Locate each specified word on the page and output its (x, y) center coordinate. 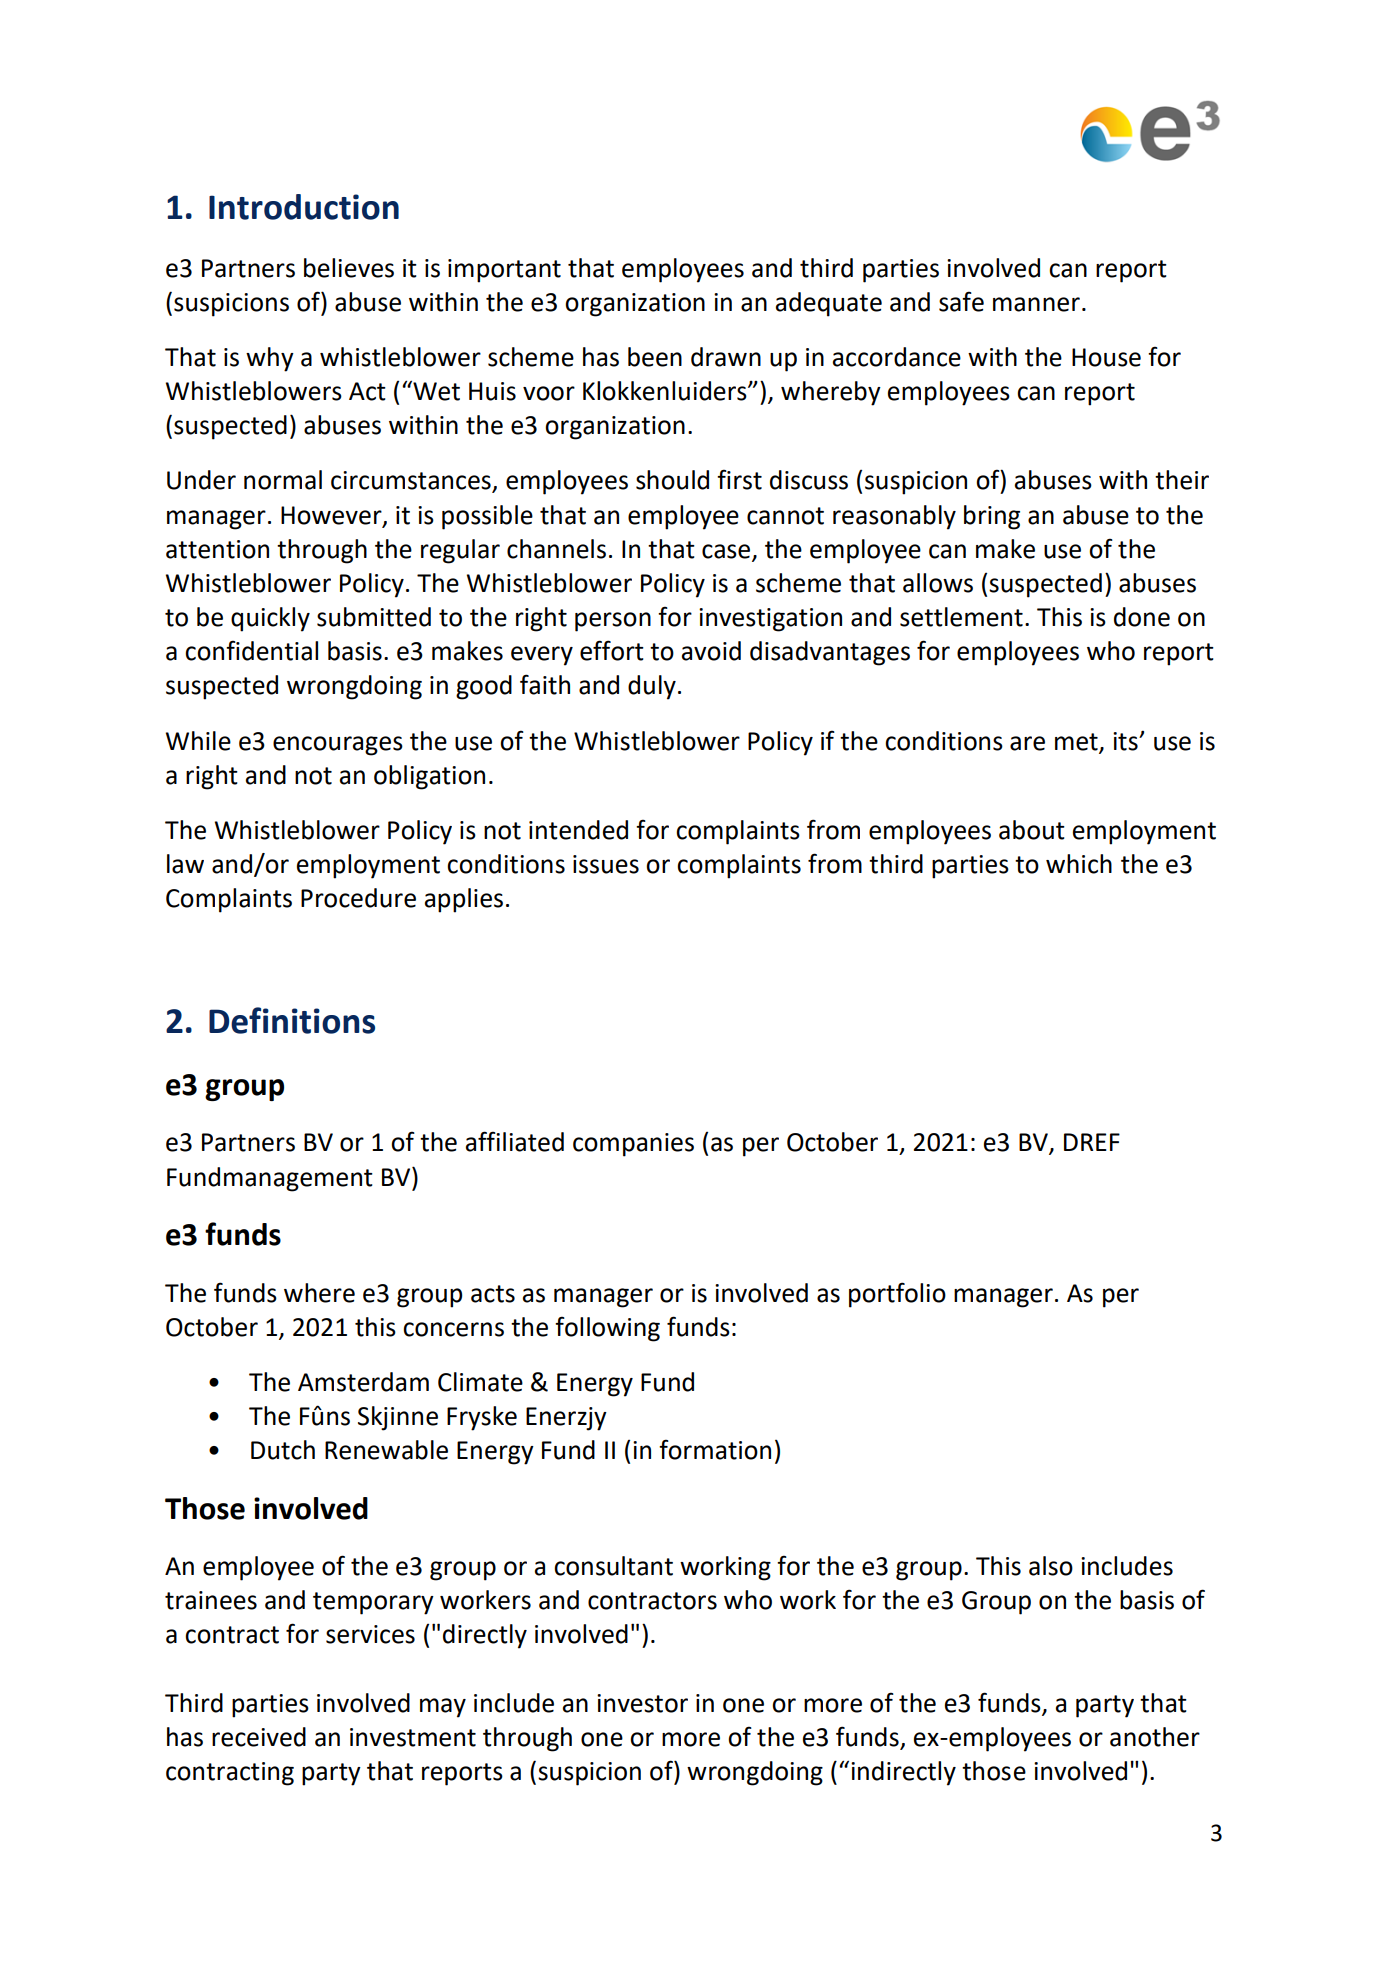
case (727, 552)
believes (349, 268)
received (259, 1737)
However (332, 516)
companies (633, 1145)
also (1051, 1566)
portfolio (897, 1295)
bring (992, 517)
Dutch (283, 1450)
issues (606, 864)
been (655, 357)
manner (1036, 304)
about (1032, 830)
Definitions (292, 1020)
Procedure (358, 898)
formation (715, 1449)
